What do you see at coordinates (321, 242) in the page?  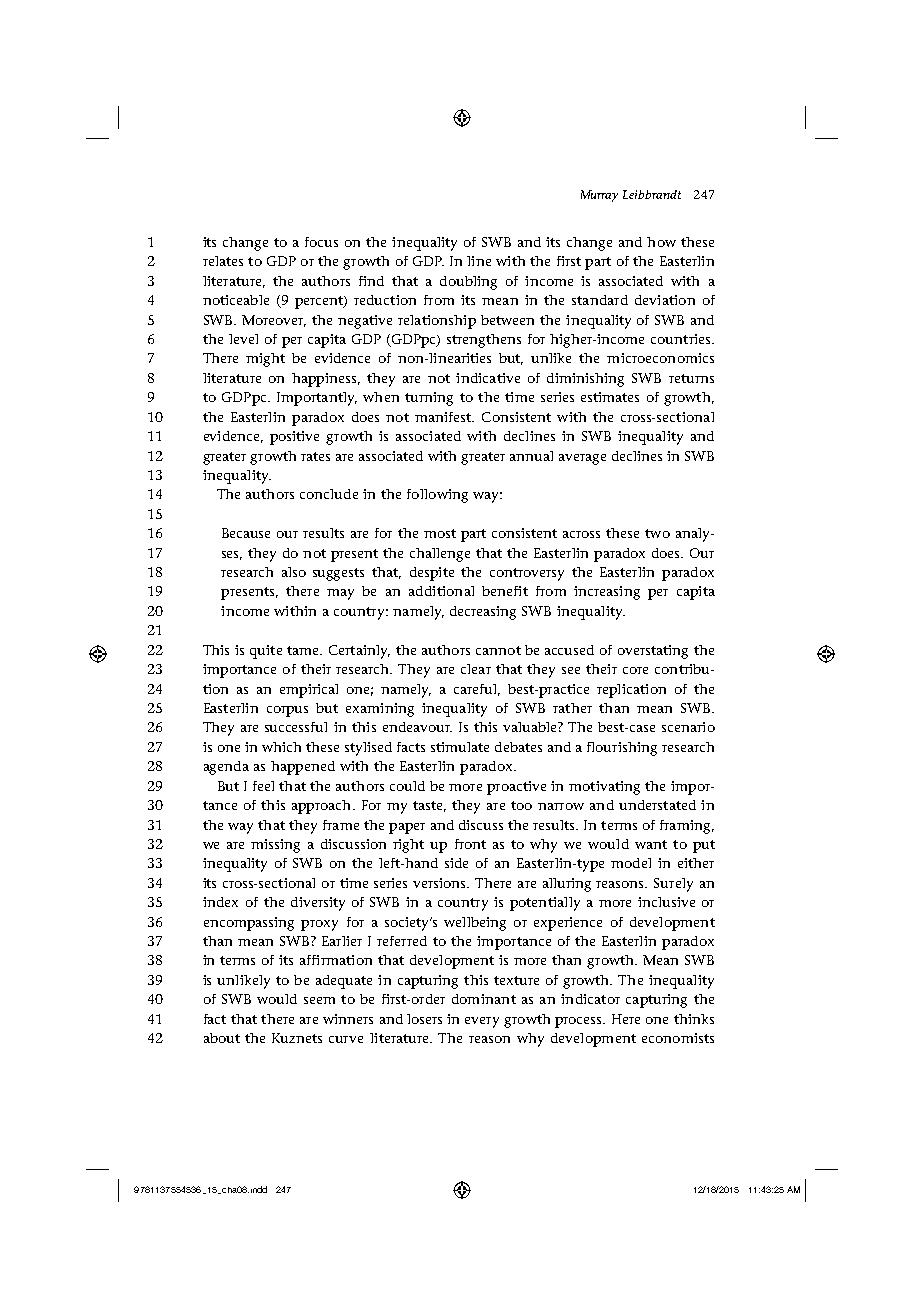 I see `focus` at bounding box center [321, 242].
